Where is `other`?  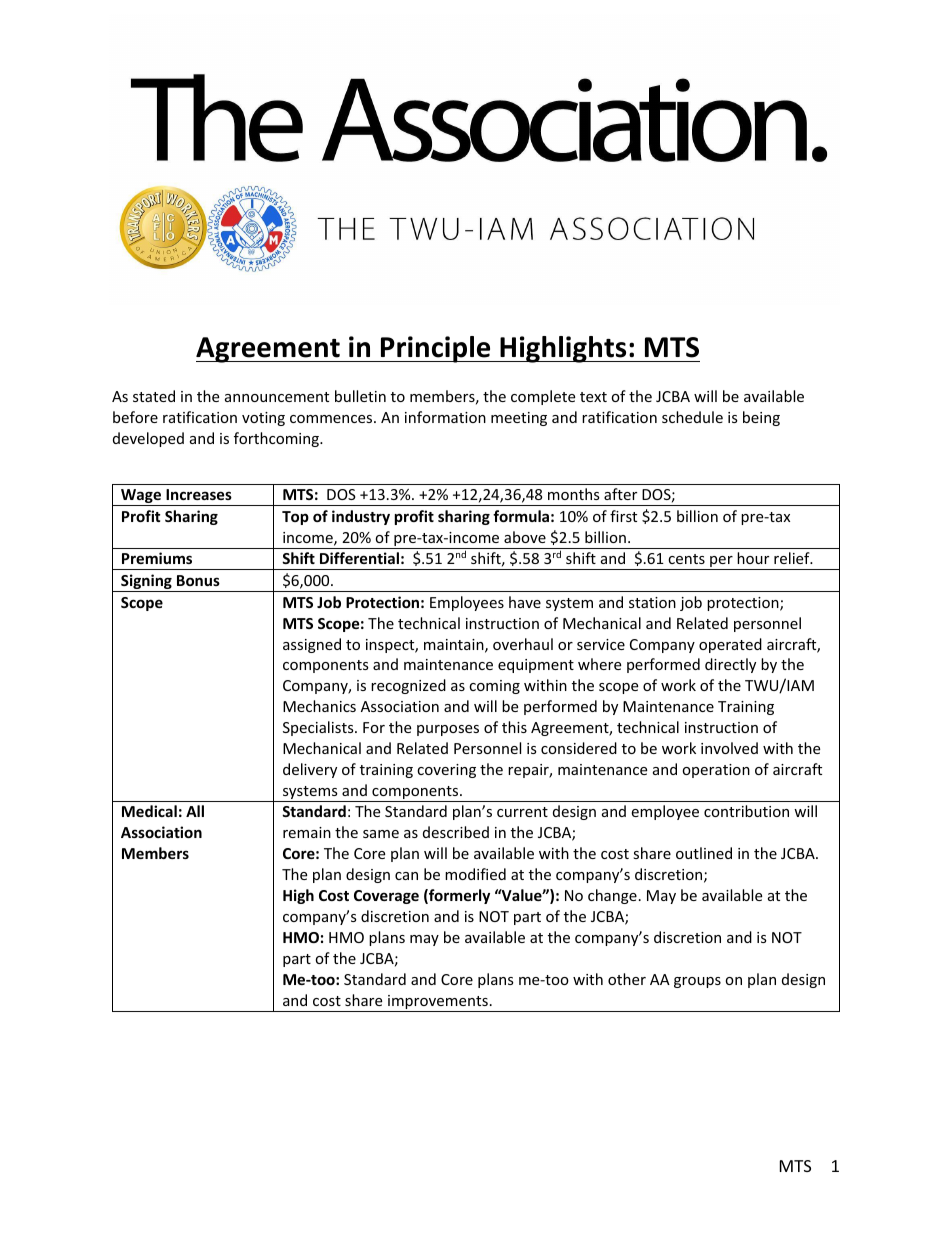 other is located at coordinates (627, 979).
